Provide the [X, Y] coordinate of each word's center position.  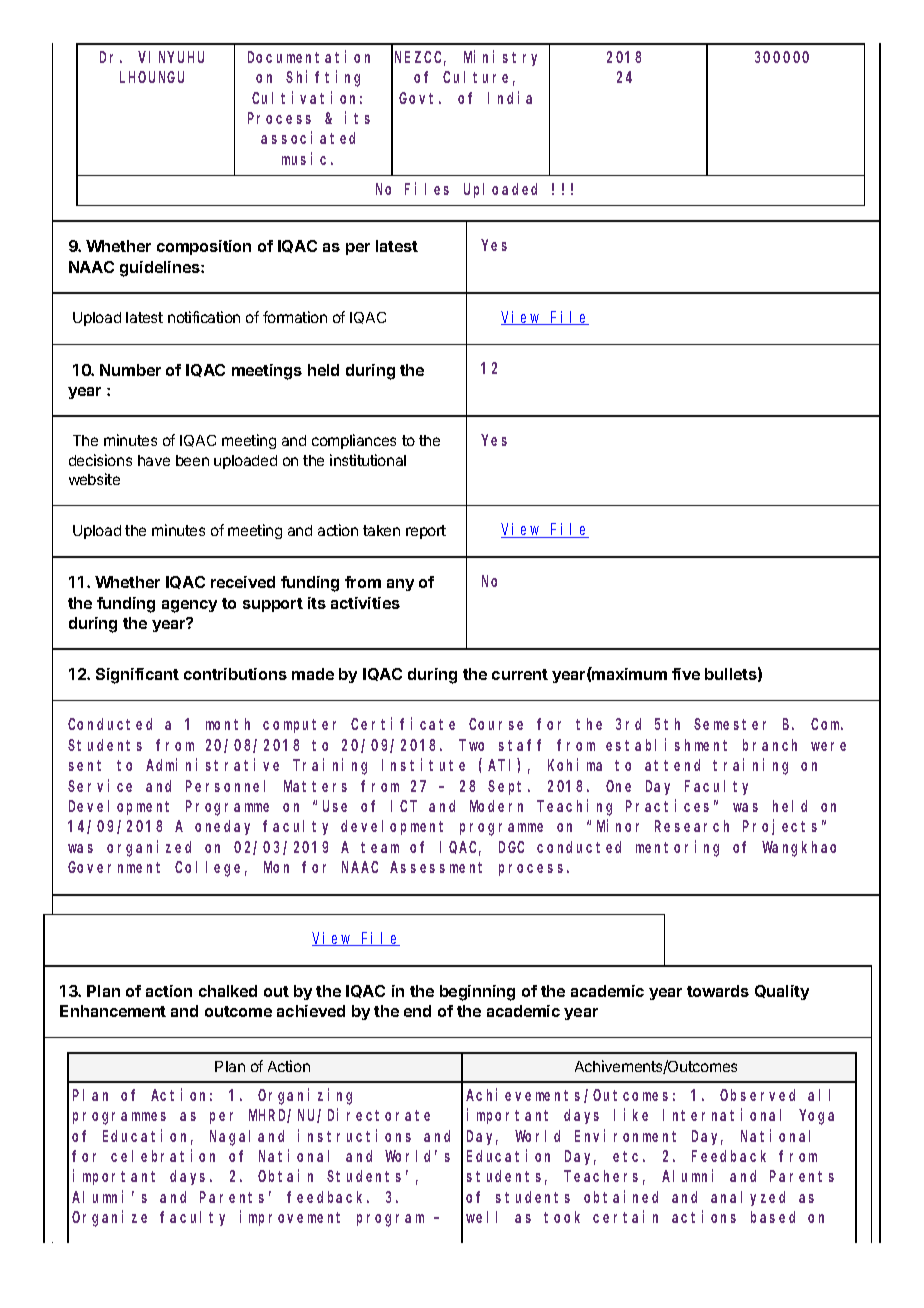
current [520, 674]
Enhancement [113, 1011]
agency [189, 606]
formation [295, 317]
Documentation [309, 56]
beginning [477, 993]
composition [204, 247]
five [686, 674]
